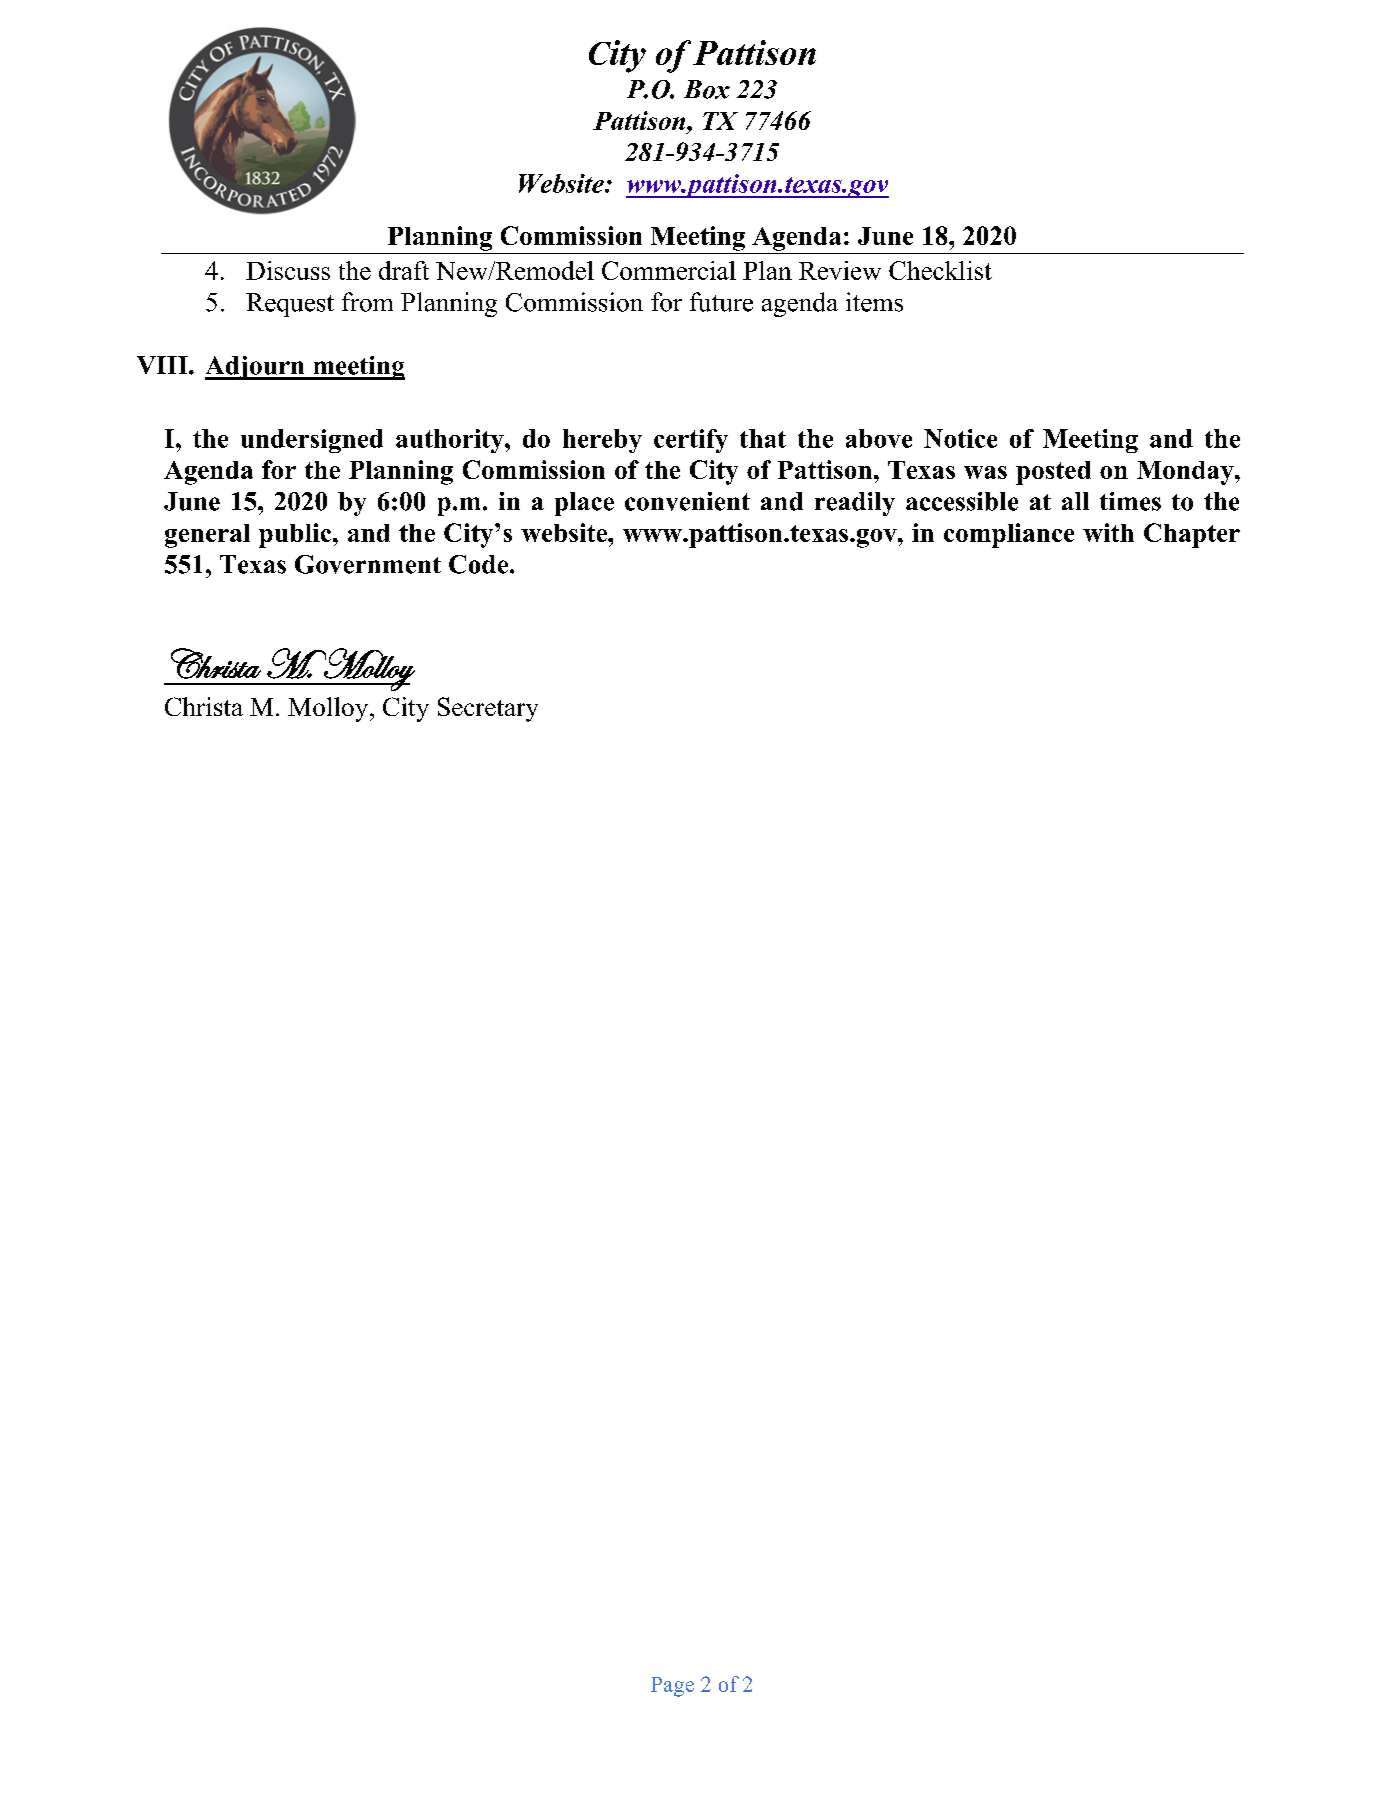  Describe the element at coordinates (672, 1687) in the screenshot. I see `Page` at that location.
